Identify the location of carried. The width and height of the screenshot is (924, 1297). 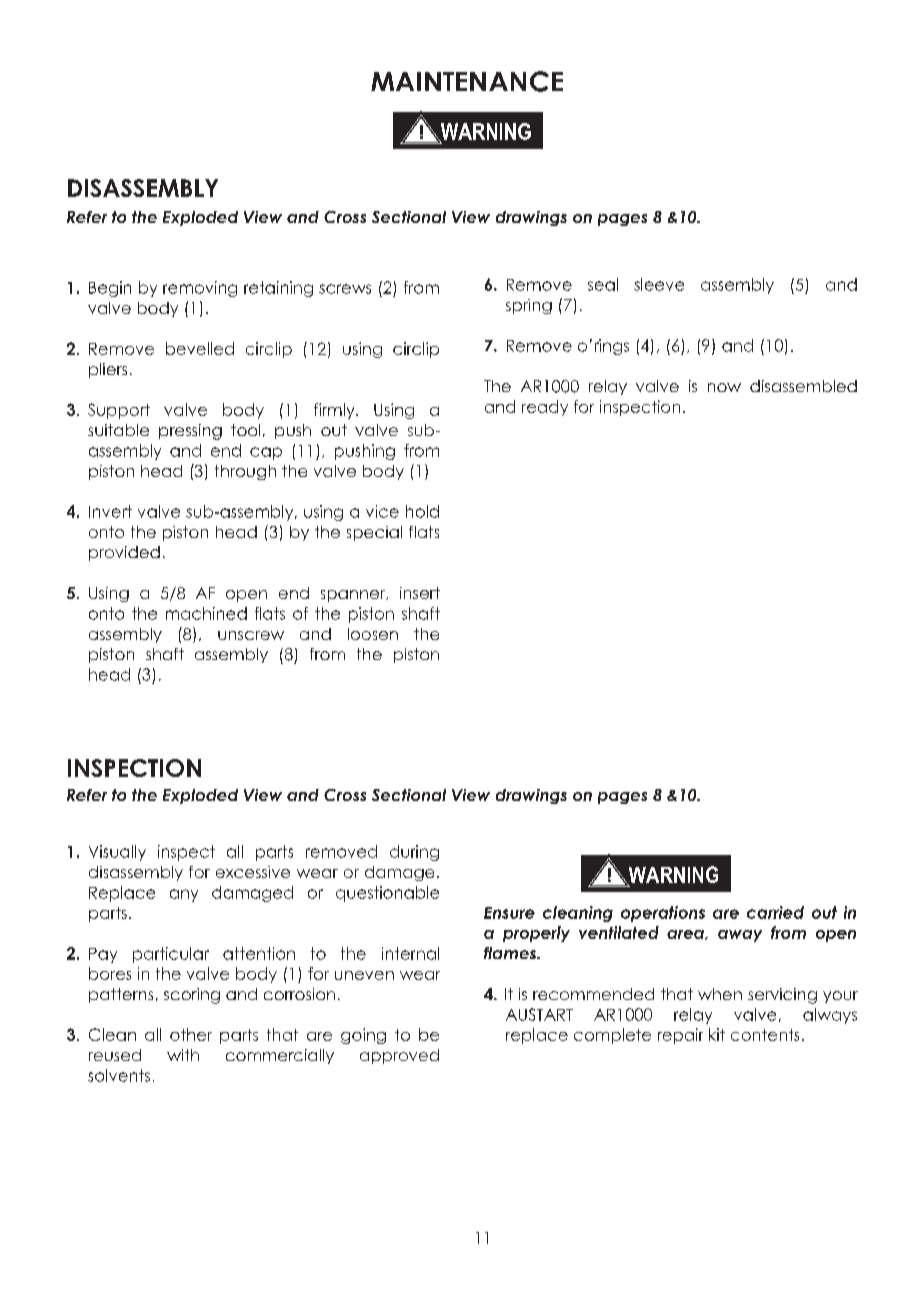
(775, 912).
